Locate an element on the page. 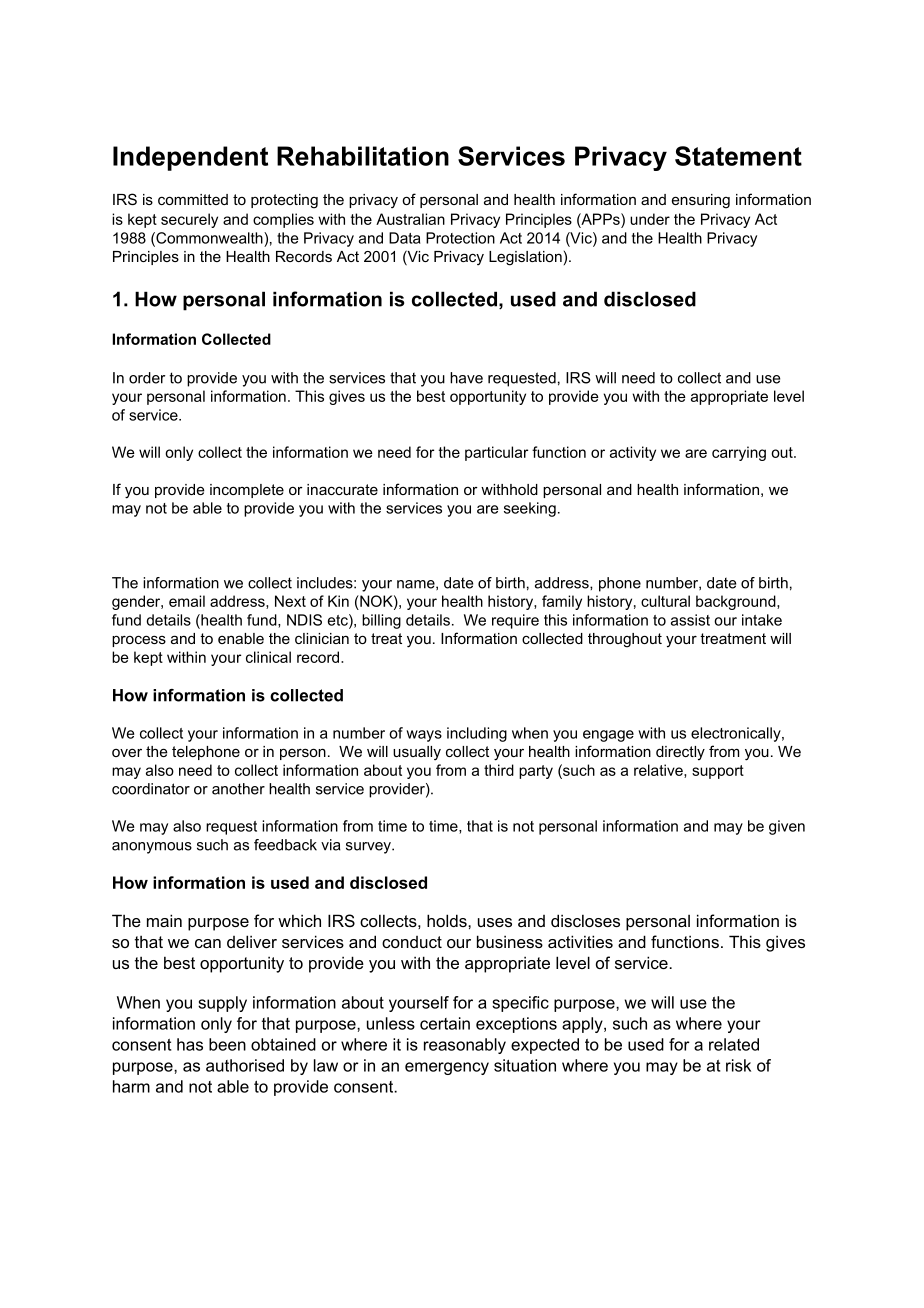  committed is located at coordinates (193, 199).
